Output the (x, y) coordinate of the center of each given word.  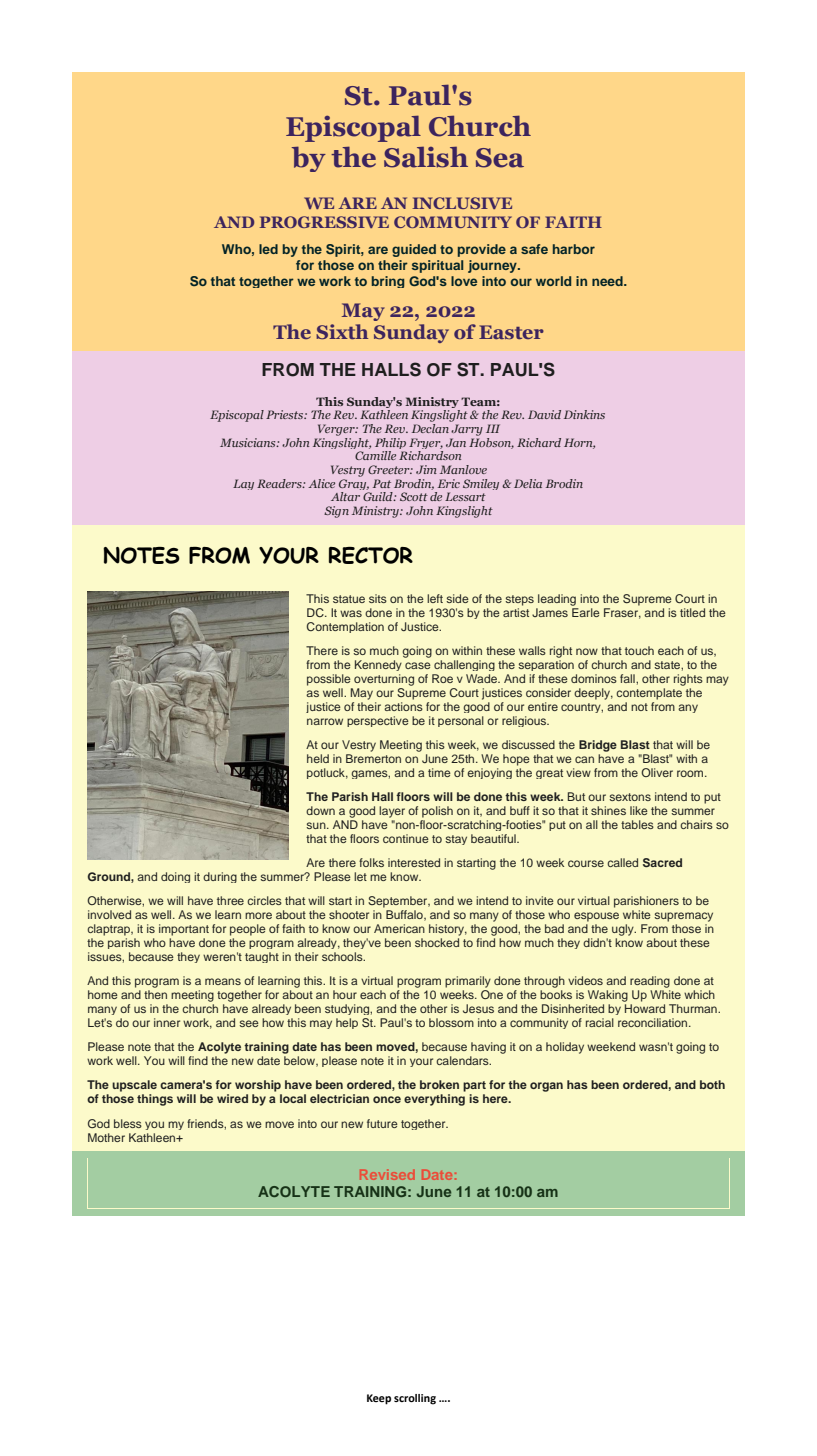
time (439, 772)
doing (175, 877)
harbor (574, 249)
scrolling (415, 1399)
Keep (379, 1399)
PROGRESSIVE (324, 222)
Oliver (657, 772)
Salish (426, 157)
